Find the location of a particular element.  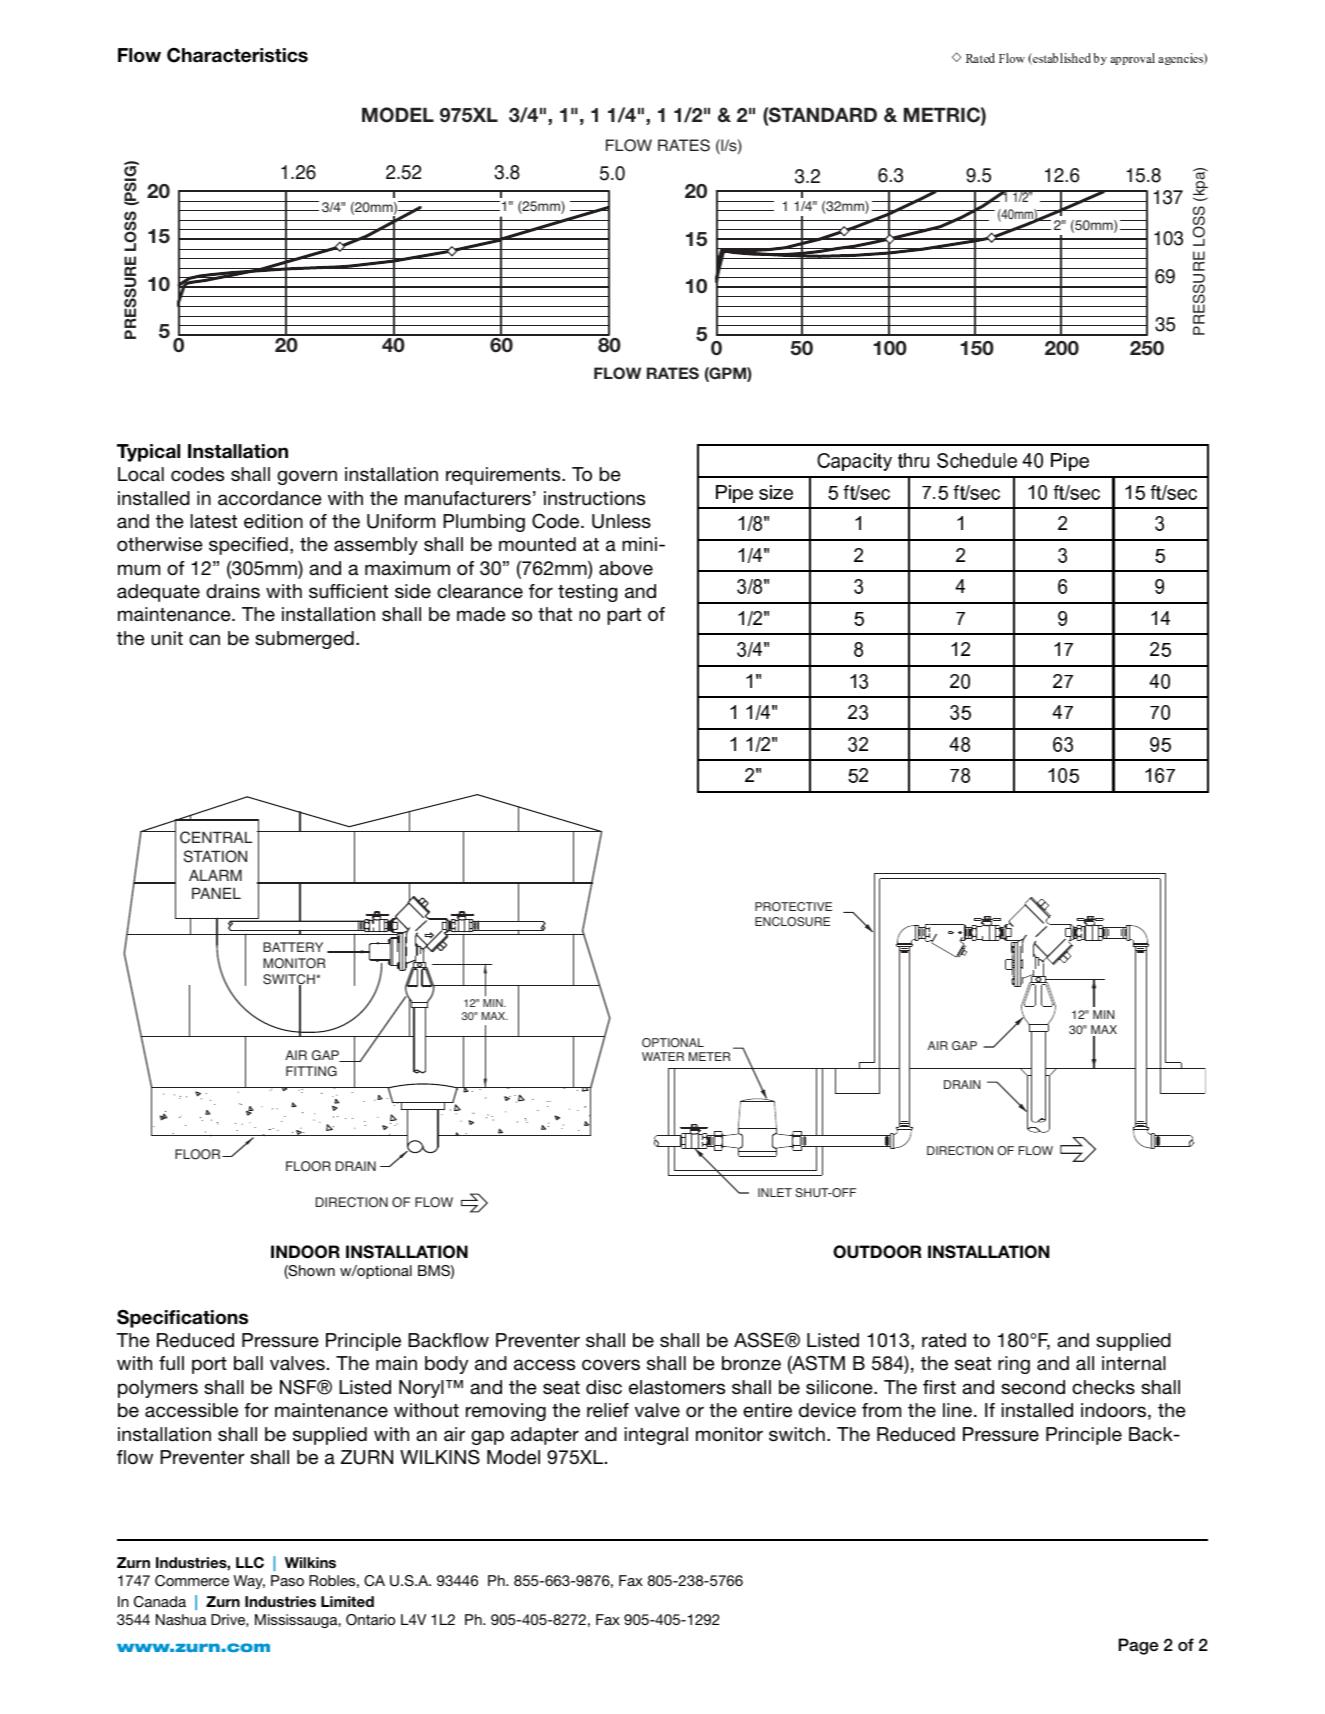

requirements is located at coordinates (504, 476).
